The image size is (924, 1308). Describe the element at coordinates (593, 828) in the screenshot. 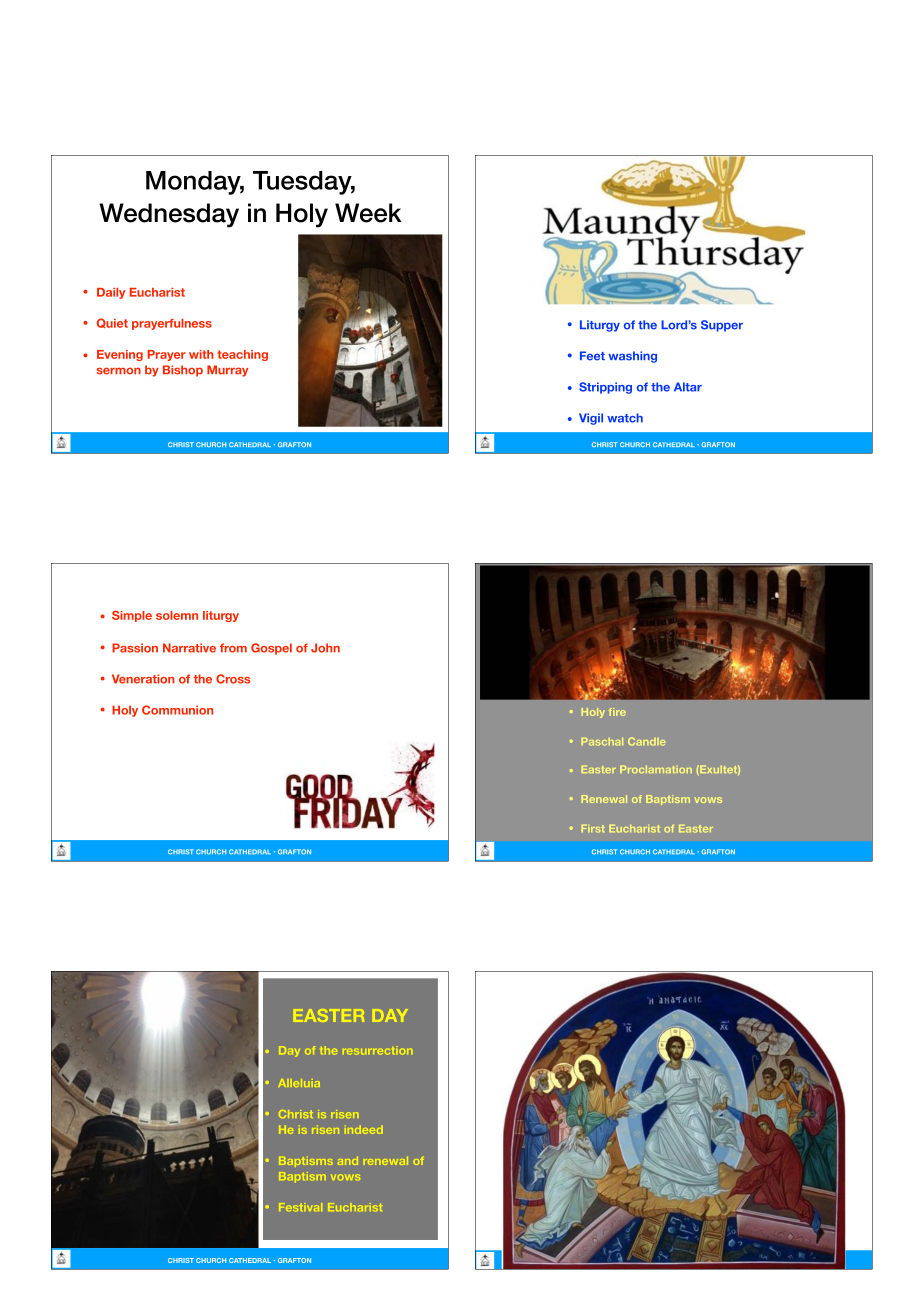

I see `First` at that location.
